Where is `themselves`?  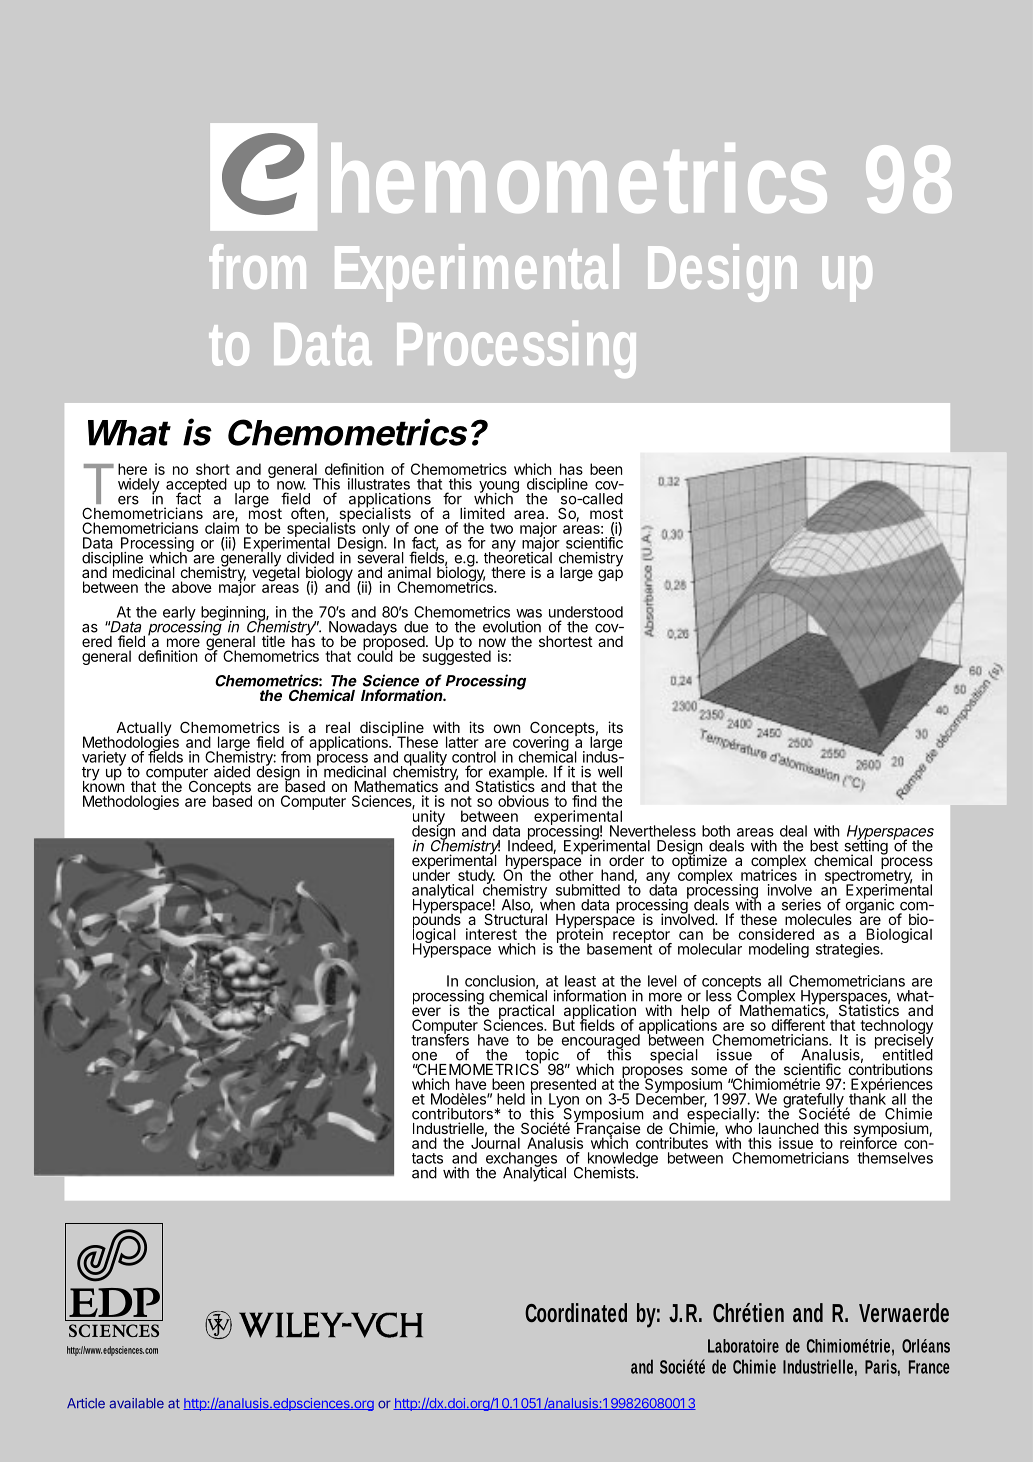
themselves is located at coordinates (895, 1158).
